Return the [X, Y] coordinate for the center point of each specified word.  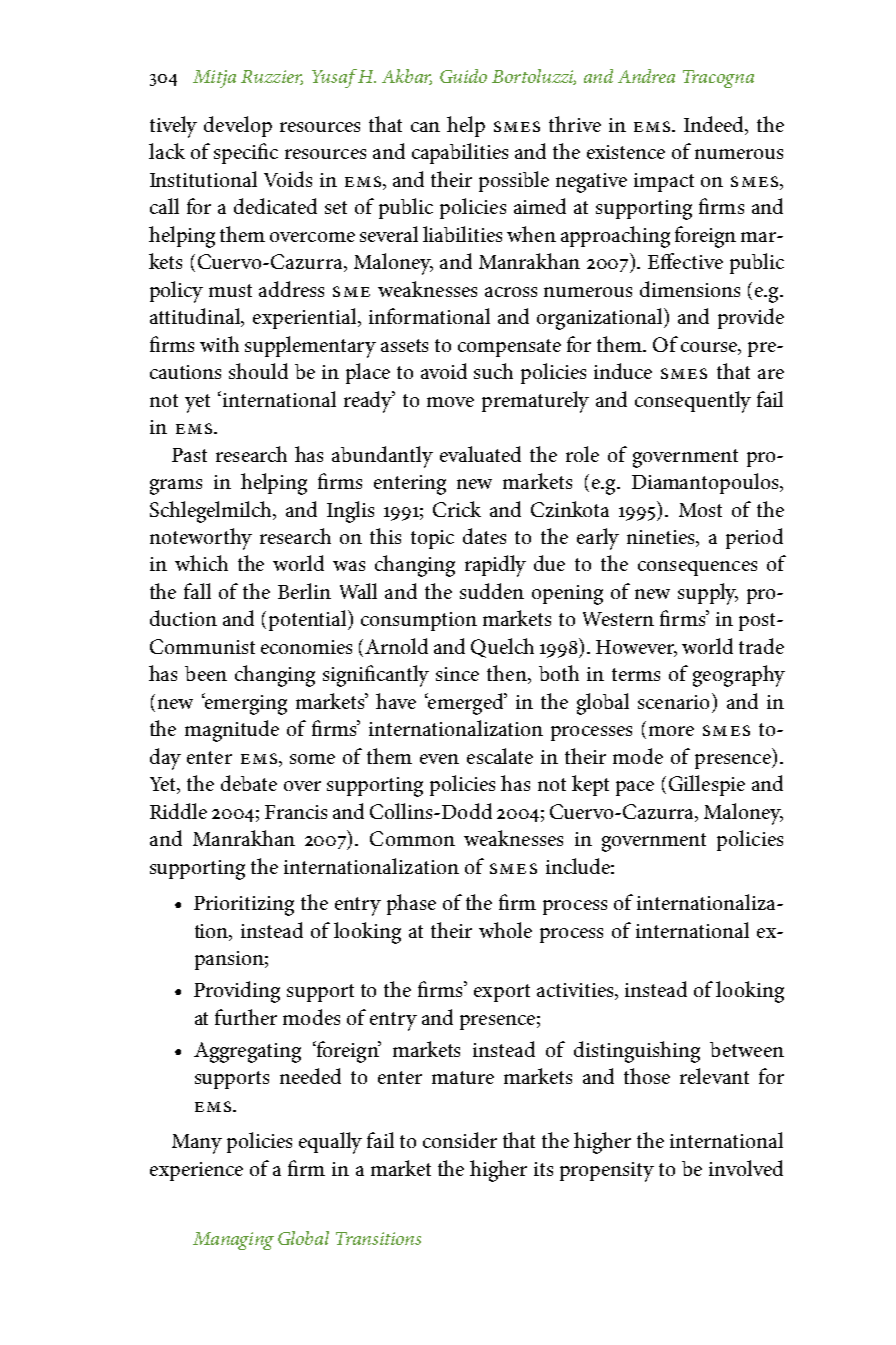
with [219, 344]
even [439, 759]
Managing [233, 1241]
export [502, 993]
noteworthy [201, 539]
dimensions [690, 289]
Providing [237, 992]
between [747, 1049]
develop [238, 126]
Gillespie [707, 785]
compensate [509, 348]
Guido [463, 76]
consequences [697, 568]
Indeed [715, 125]
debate [249, 783]
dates [484, 536]
